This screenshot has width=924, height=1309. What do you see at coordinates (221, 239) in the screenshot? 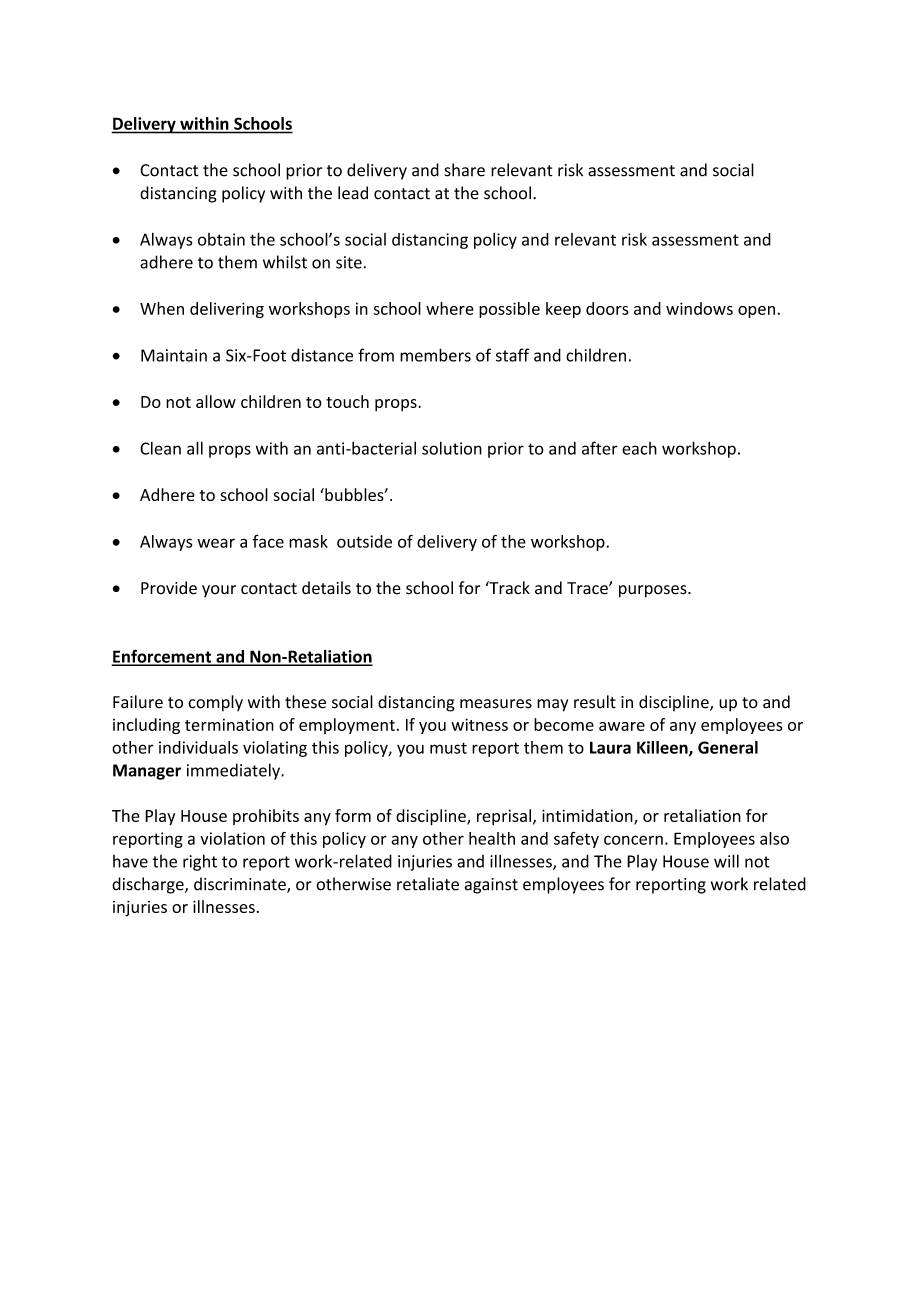
I see `obtain` at bounding box center [221, 239].
